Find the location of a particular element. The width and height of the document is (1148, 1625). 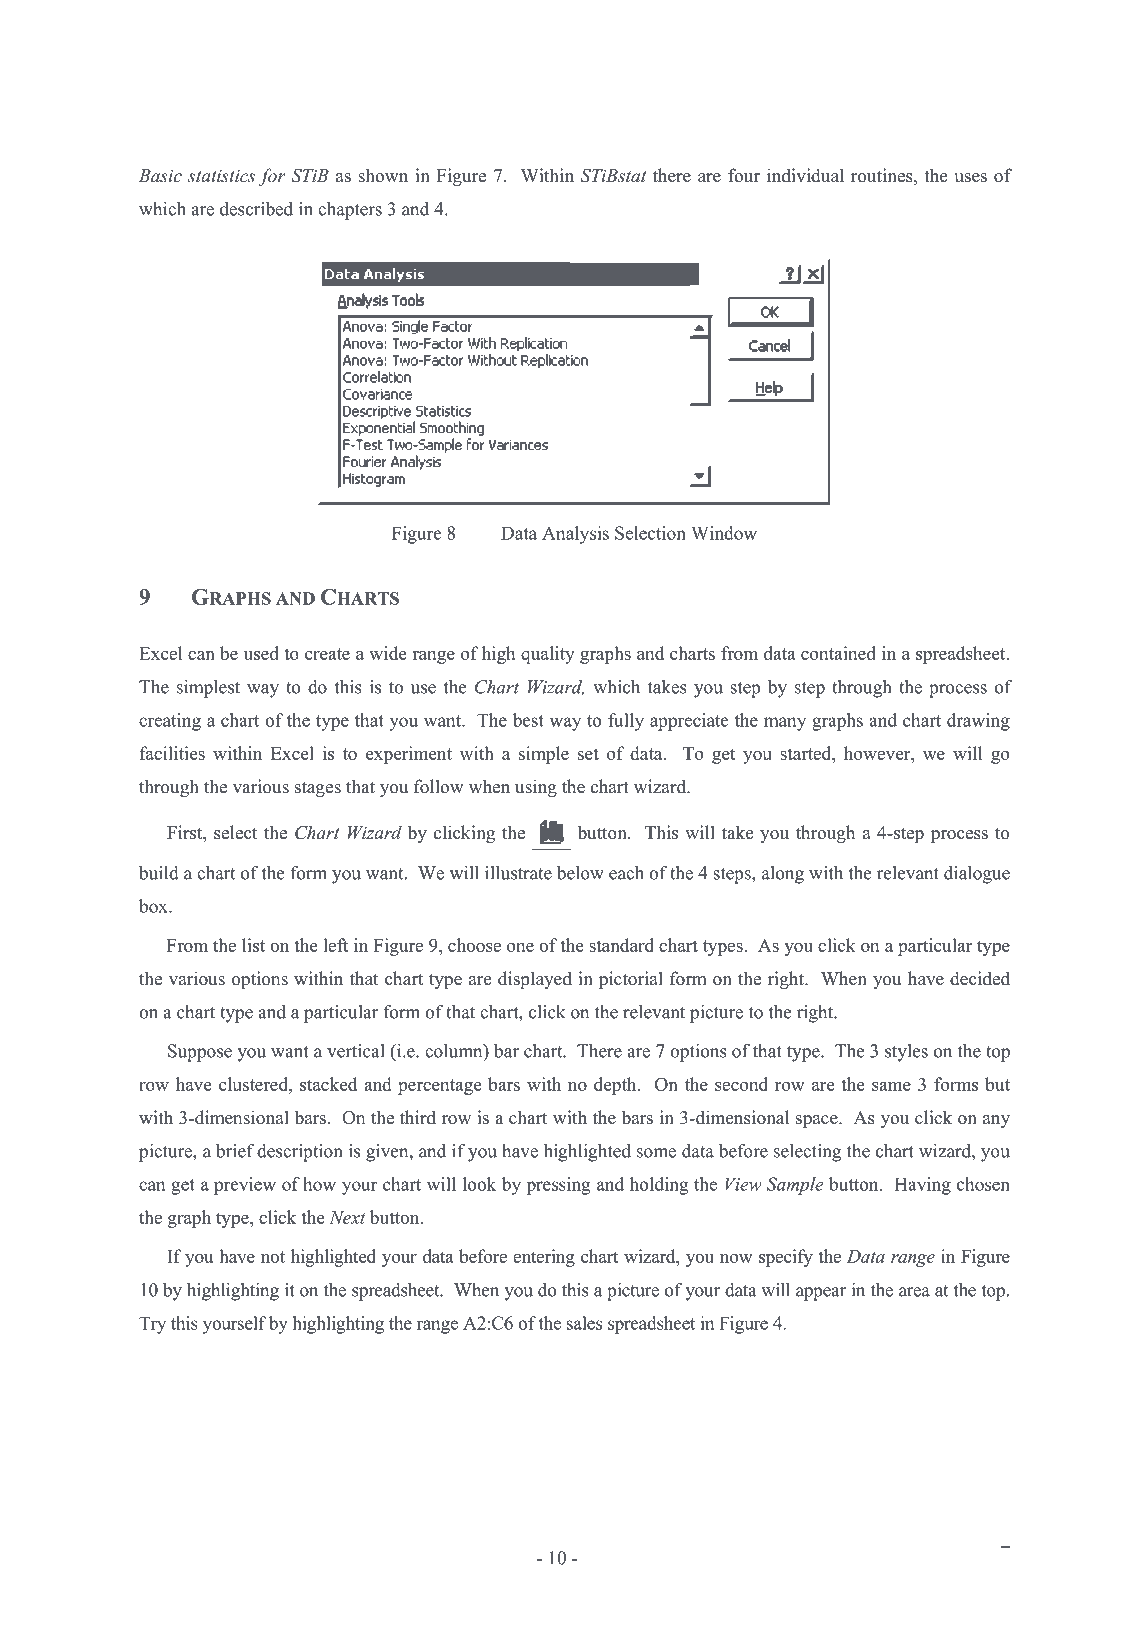

set is located at coordinates (588, 754).
